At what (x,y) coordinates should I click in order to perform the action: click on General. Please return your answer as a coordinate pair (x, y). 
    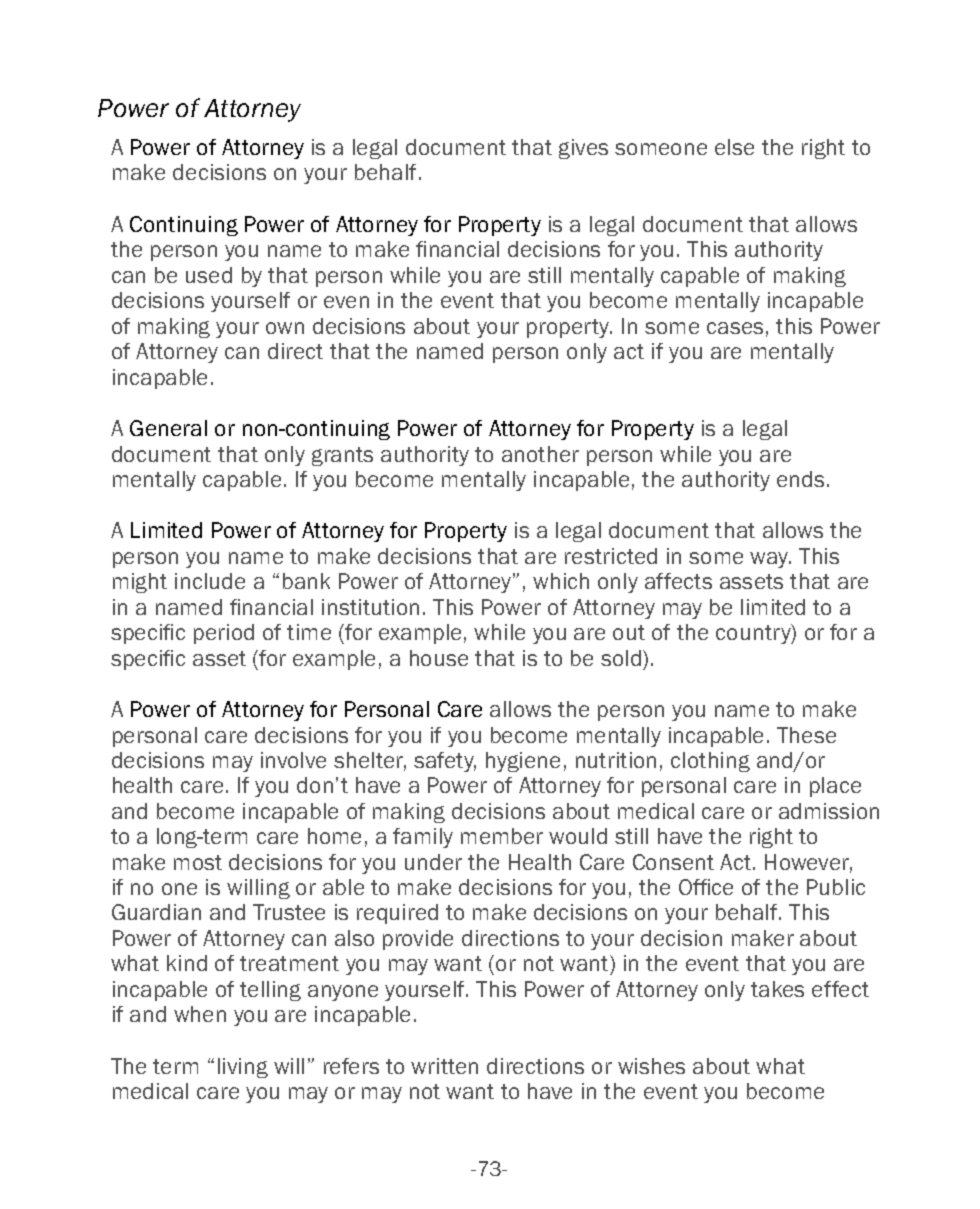
    Looking at the image, I should click on (168, 428).
